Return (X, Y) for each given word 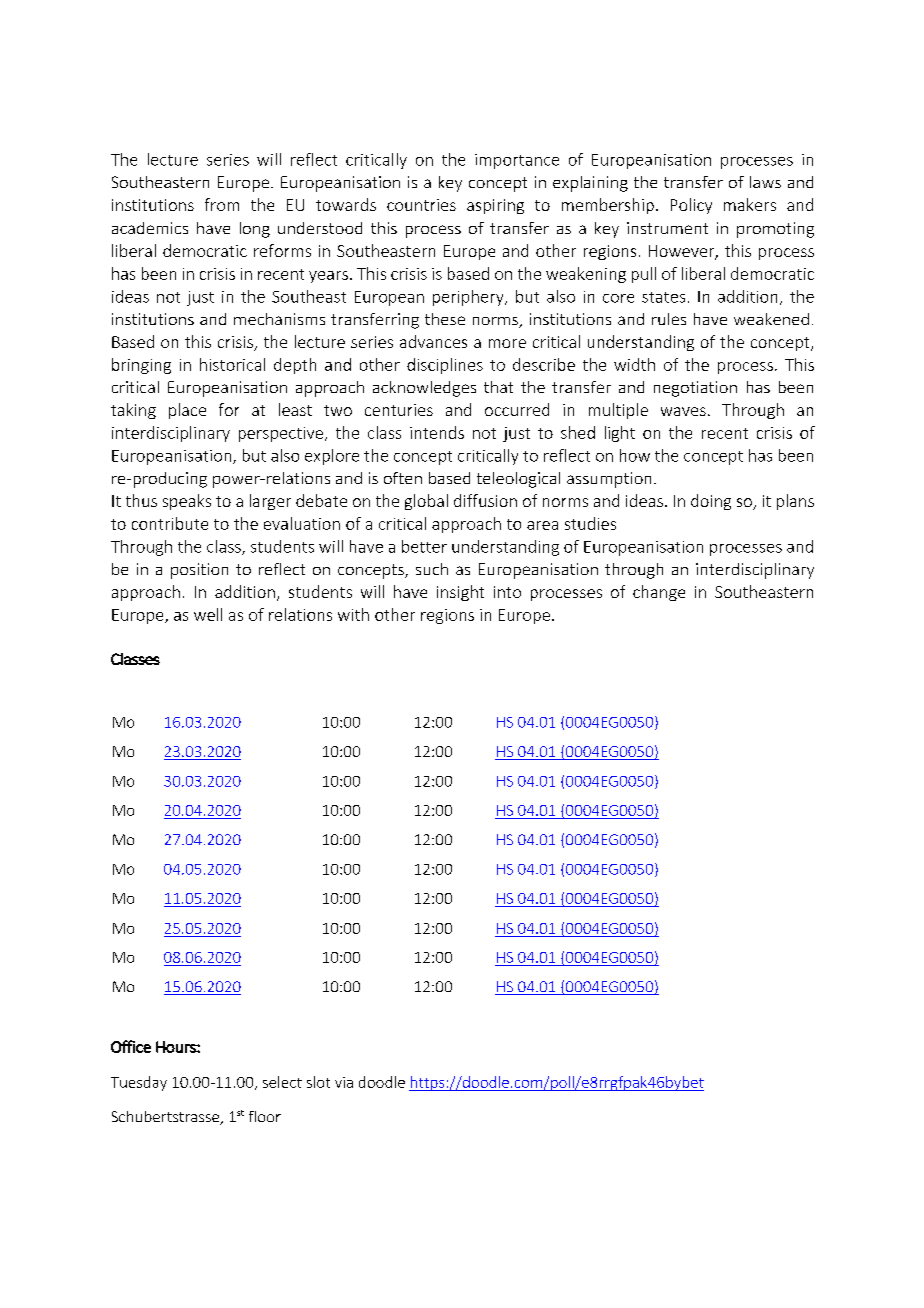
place (187, 411)
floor (265, 1116)
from (222, 204)
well (208, 614)
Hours (177, 1047)
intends (437, 432)
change (659, 593)
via (344, 1082)
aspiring (495, 206)
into (507, 592)
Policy (691, 206)
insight (460, 593)
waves (683, 411)
